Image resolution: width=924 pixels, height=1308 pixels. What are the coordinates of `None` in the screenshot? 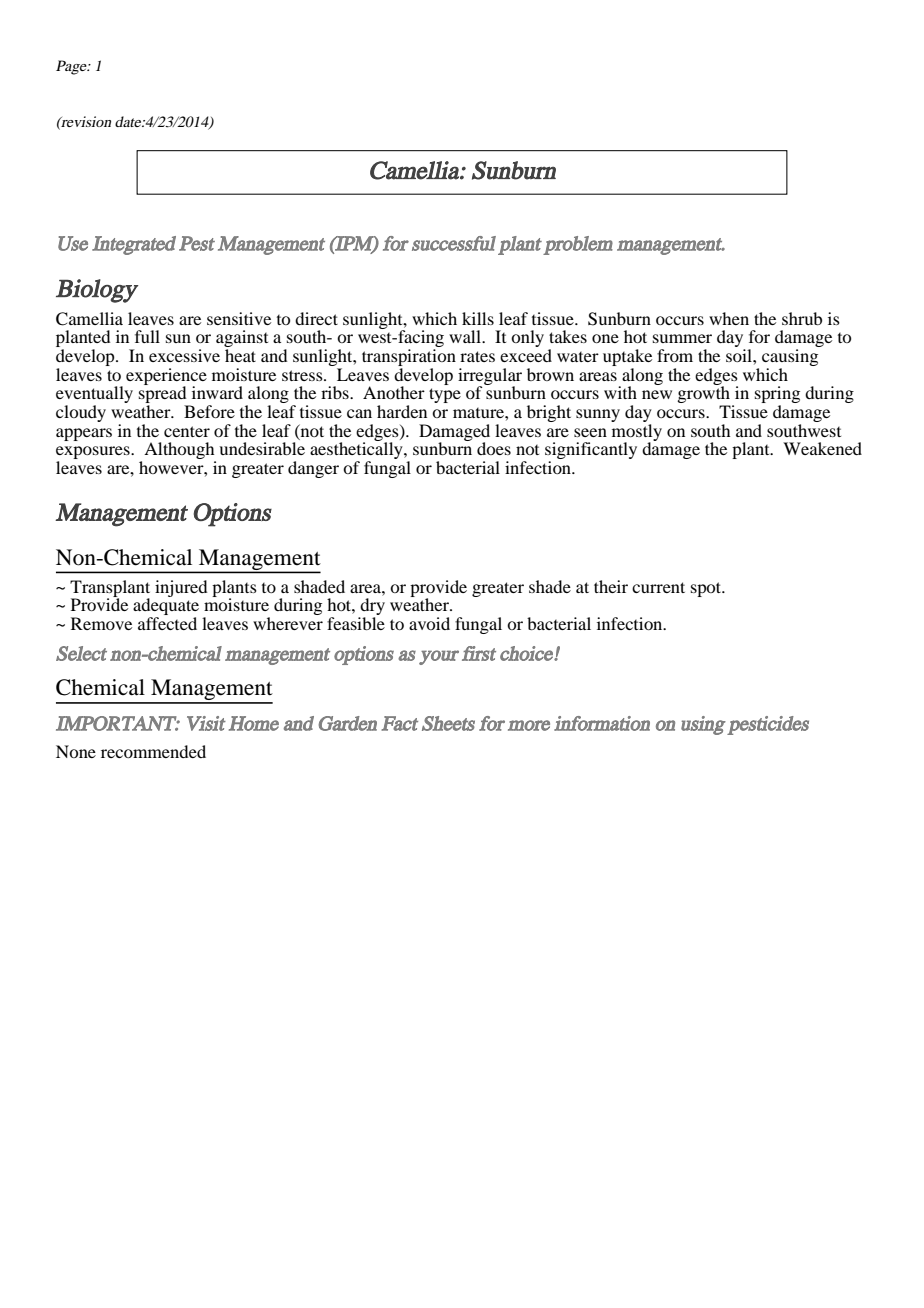 It's located at (76, 751).
